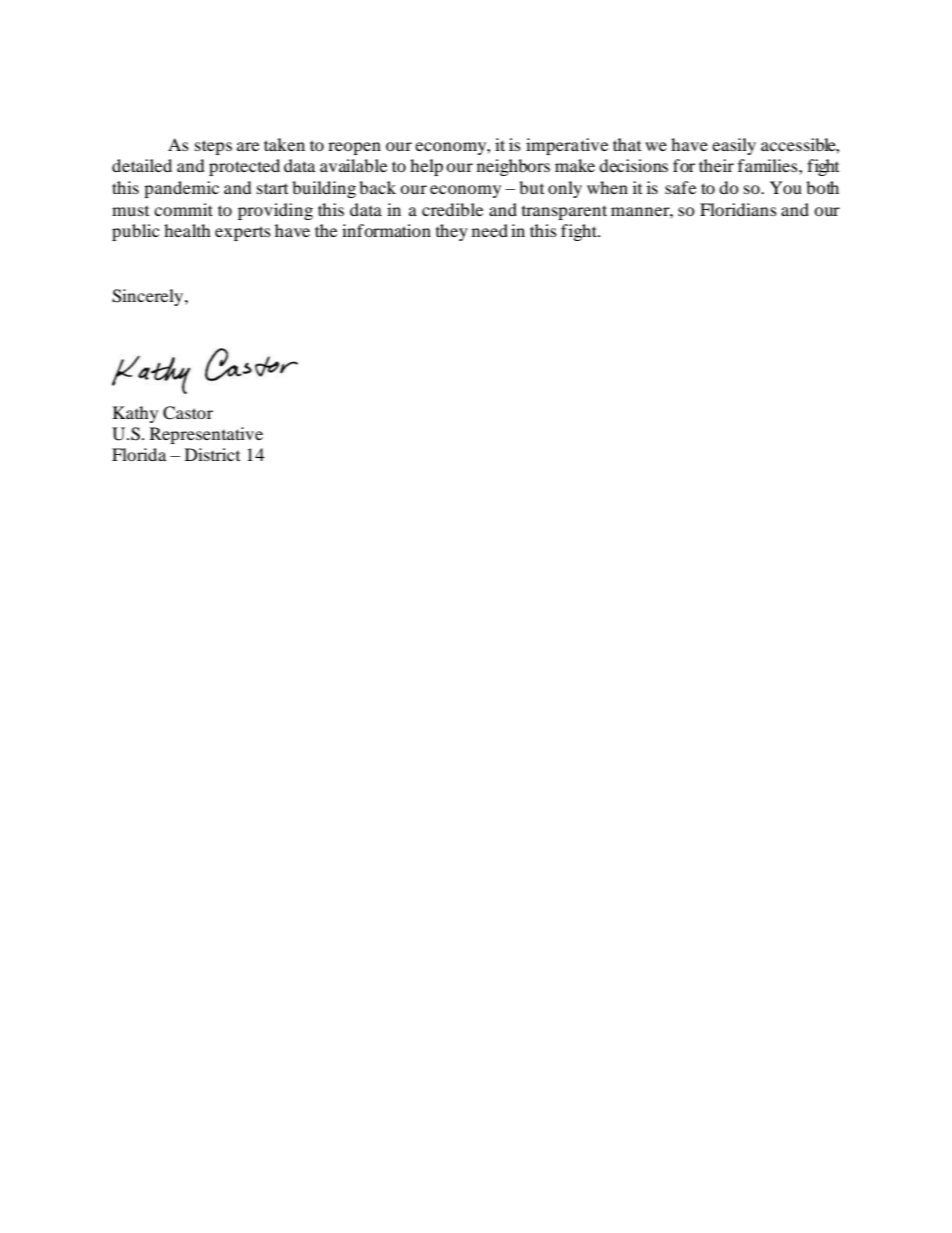  I want to click on Floridians, so click(738, 209).
